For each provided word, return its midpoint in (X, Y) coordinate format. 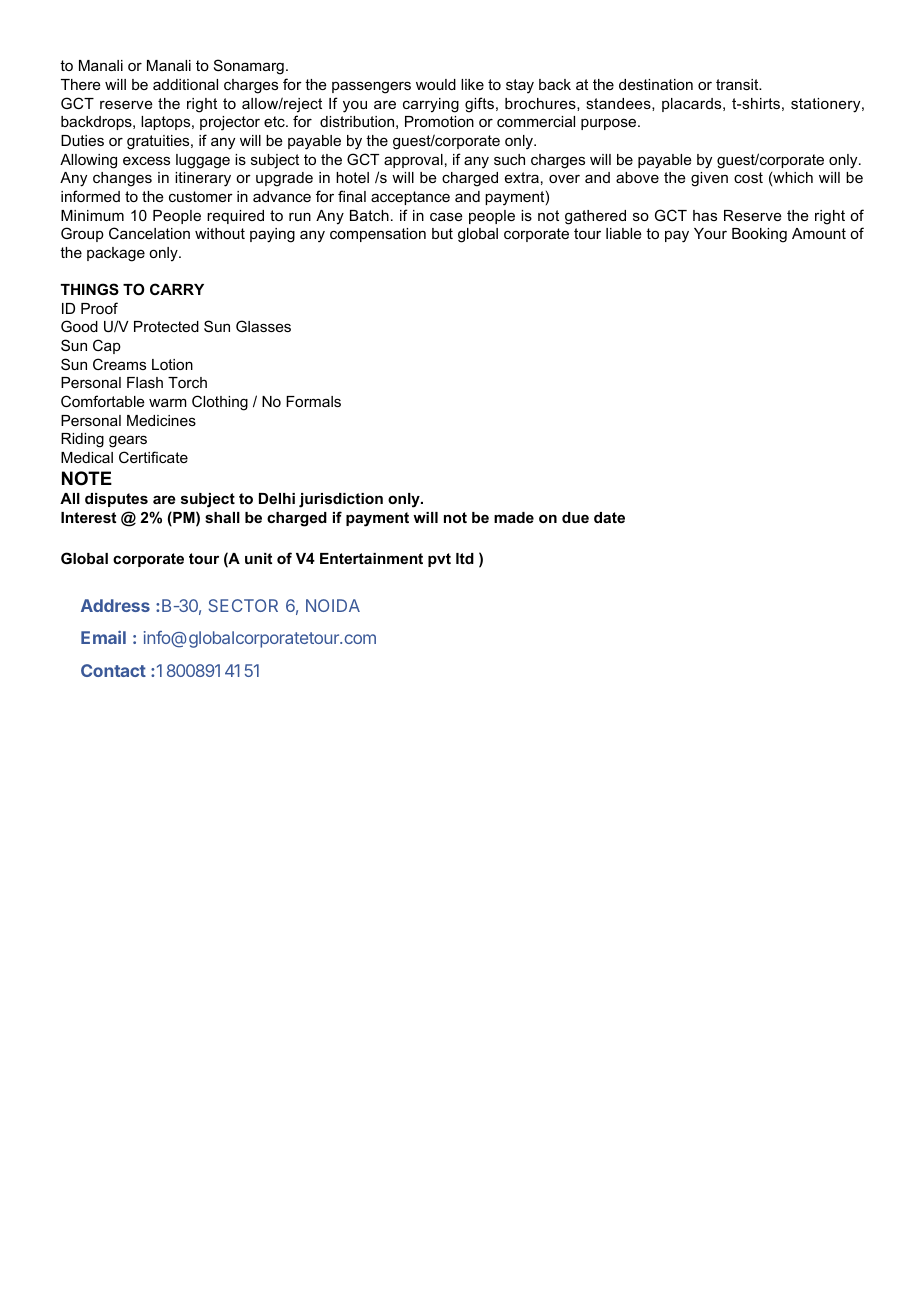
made (514, 517)
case (446, 216)
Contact (113, 670)
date (609, 517)
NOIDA (333, 605)
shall (222, 517)
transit (738, 84)
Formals (313, 401)
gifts (479, 105)
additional (185, 84)
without (220, 233)
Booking (759, 235)
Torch (187, 382)
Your (710, 233)
